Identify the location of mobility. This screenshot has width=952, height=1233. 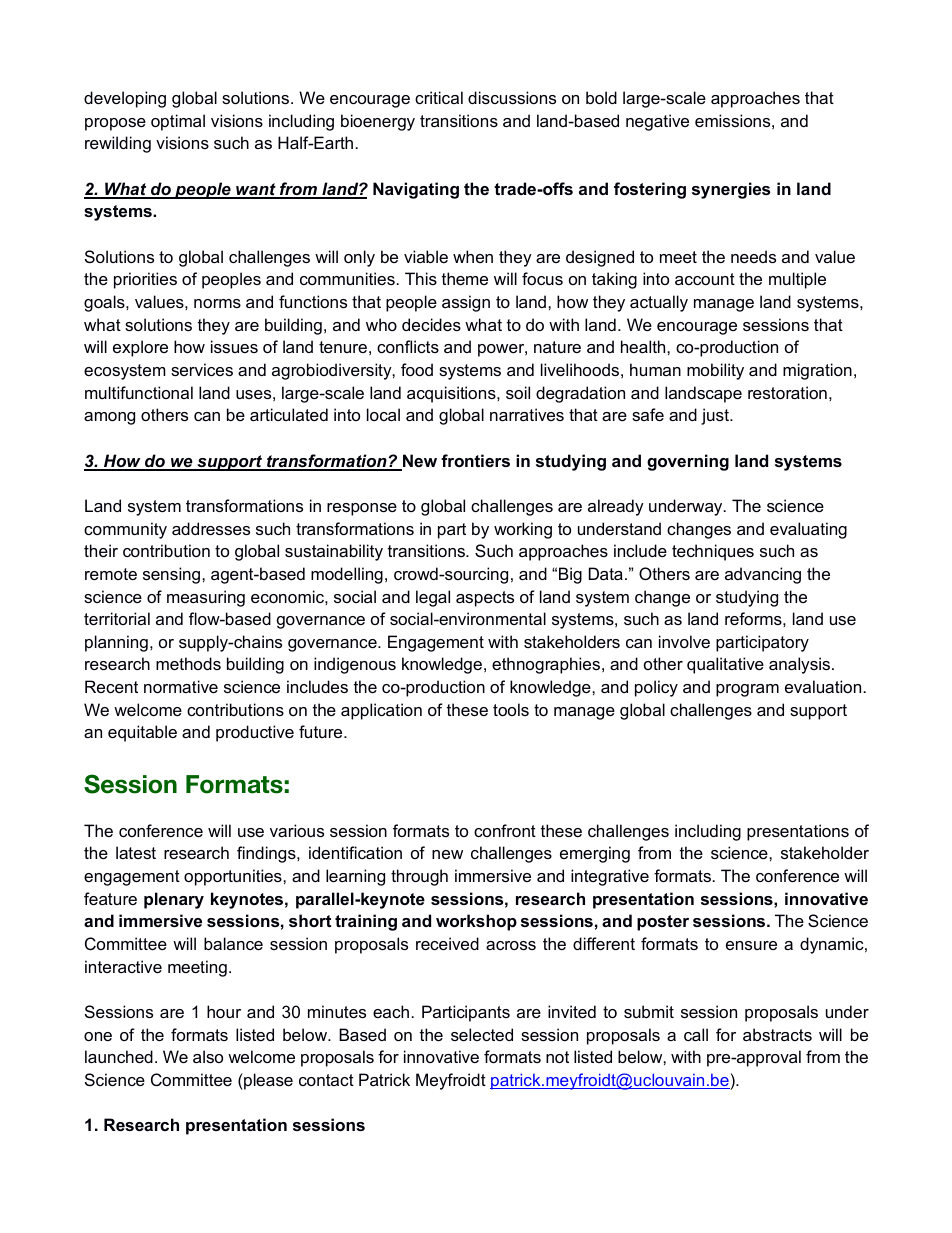
(715, 371).
